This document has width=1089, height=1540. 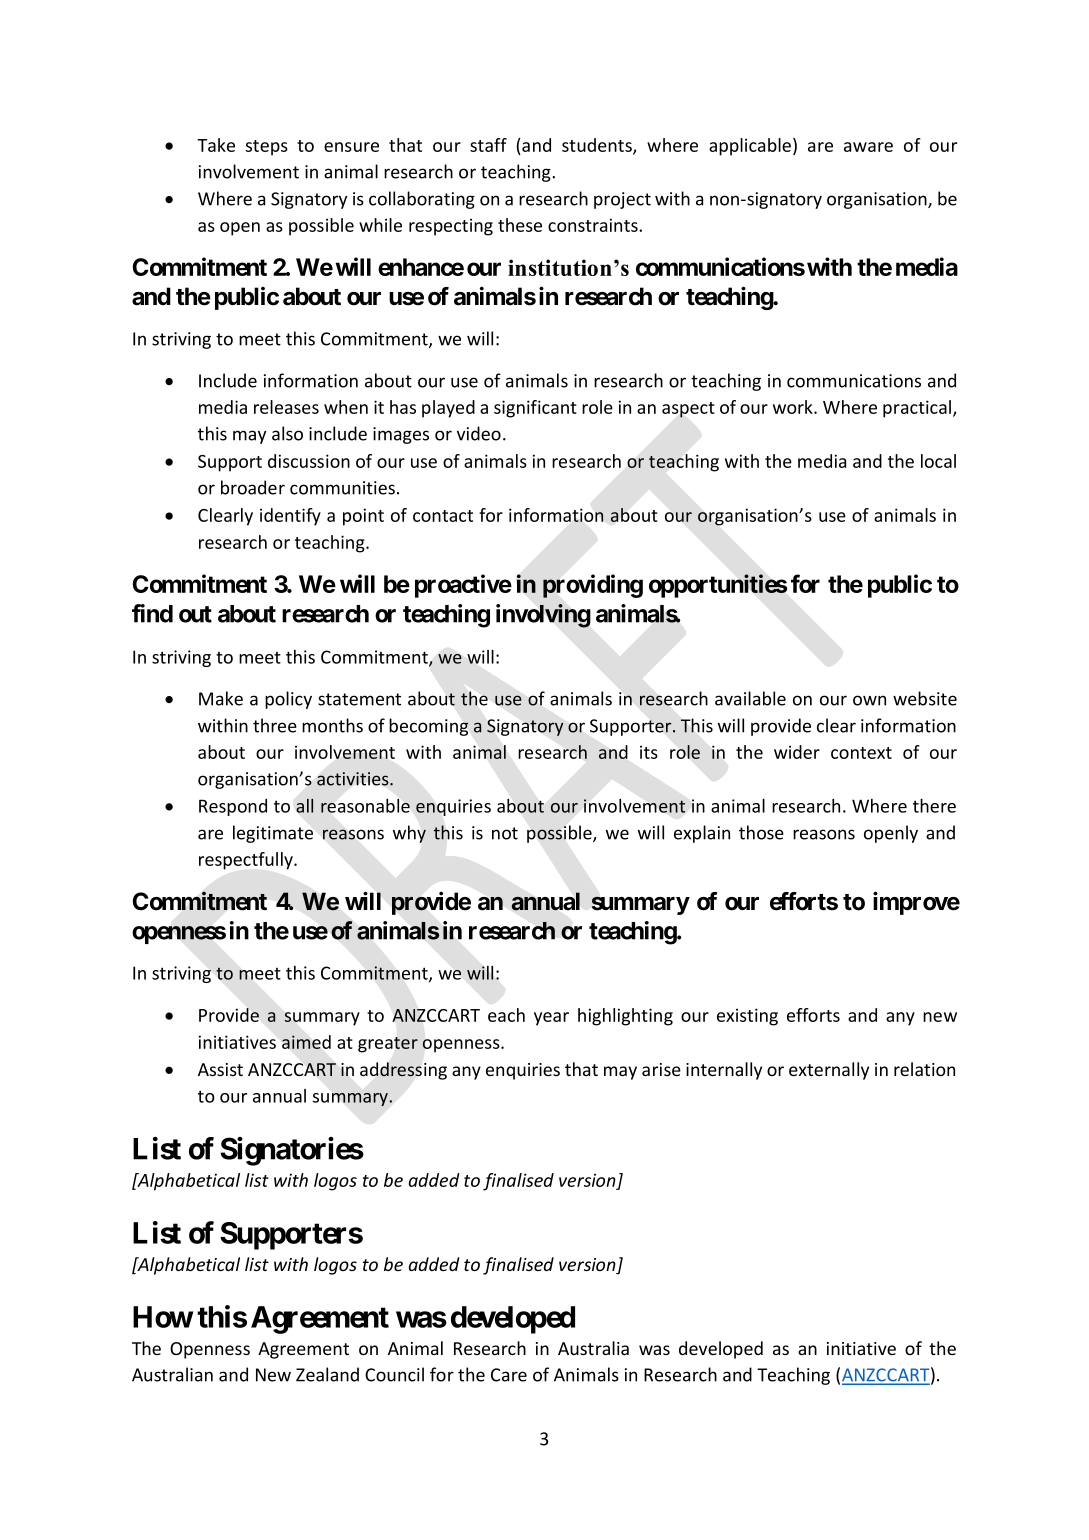 I want to click on Zealand, so click(x=327, y=1374).
